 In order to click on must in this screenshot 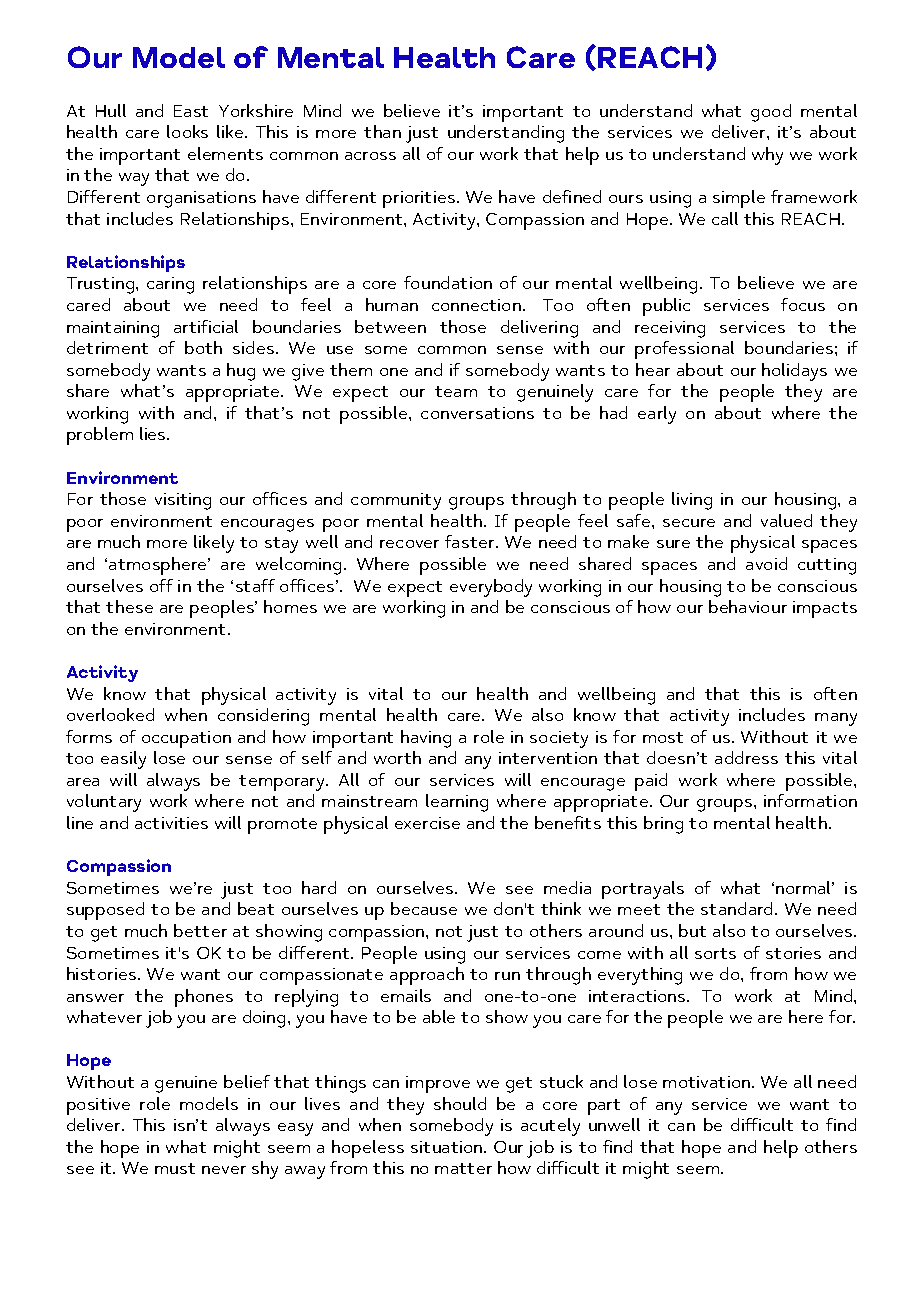, I will do `click(175, 1168)`.
